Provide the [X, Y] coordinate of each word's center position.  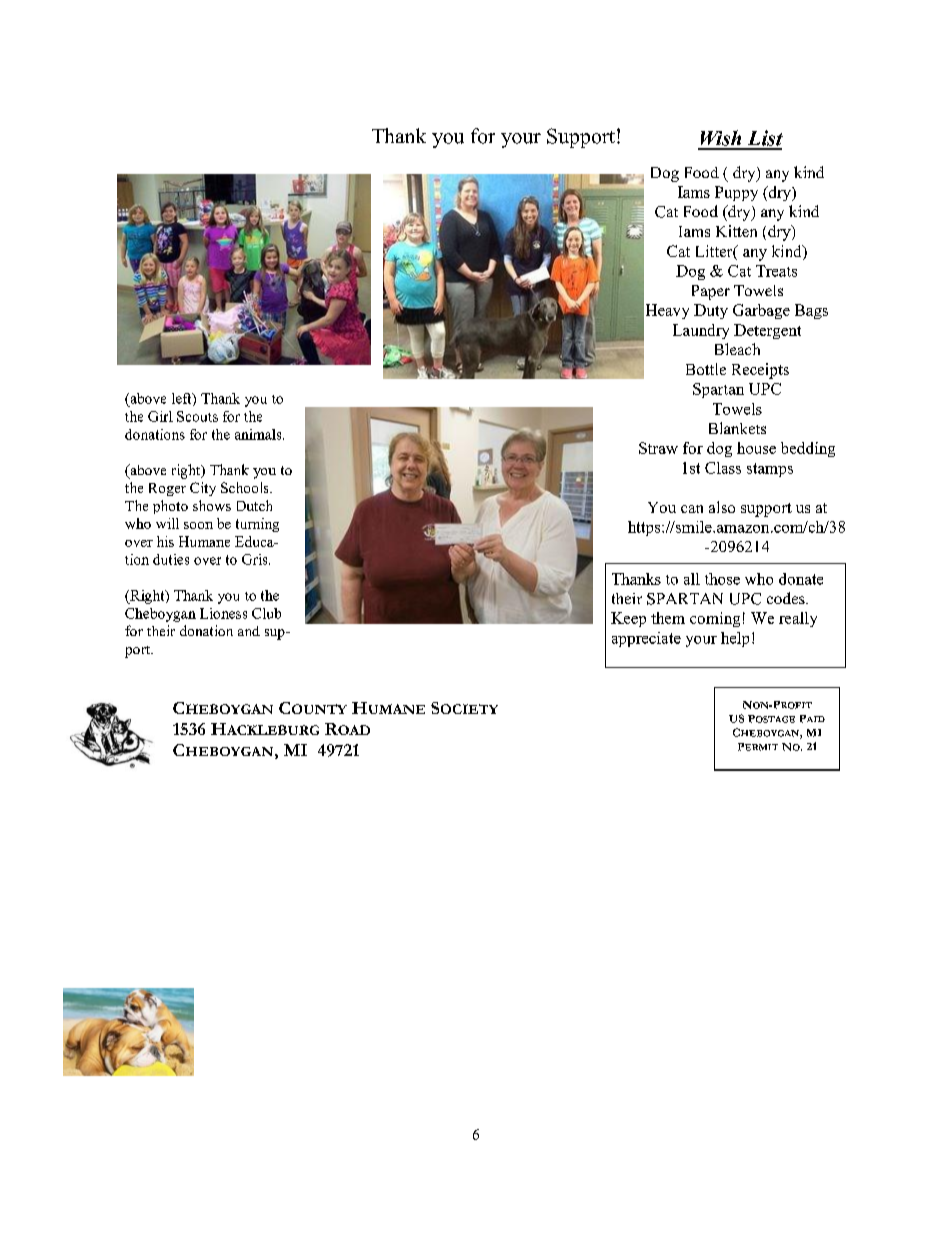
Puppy [736, 193]
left [183, 399]
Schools [246, 487]
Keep [628, 619]
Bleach [737, 349]
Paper [711, 292]
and [249, 631]
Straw [658, 448]
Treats [776, 271]
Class [723, 468]
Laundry [701, 331]
